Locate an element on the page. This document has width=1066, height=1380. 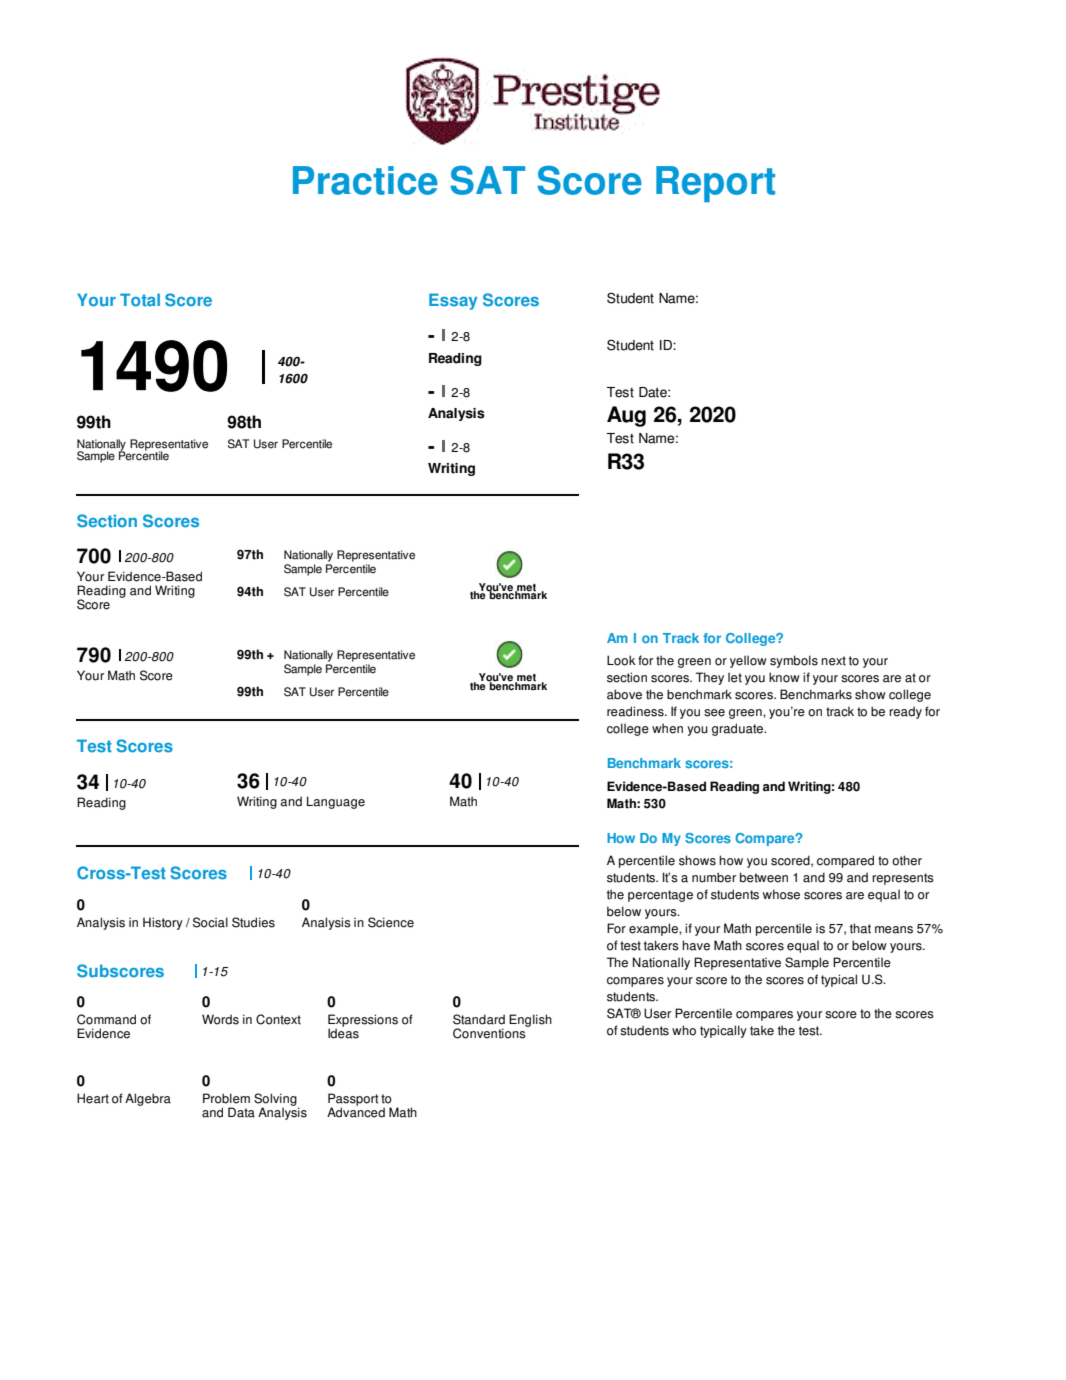
Total is located at coordinates (140, 300).
